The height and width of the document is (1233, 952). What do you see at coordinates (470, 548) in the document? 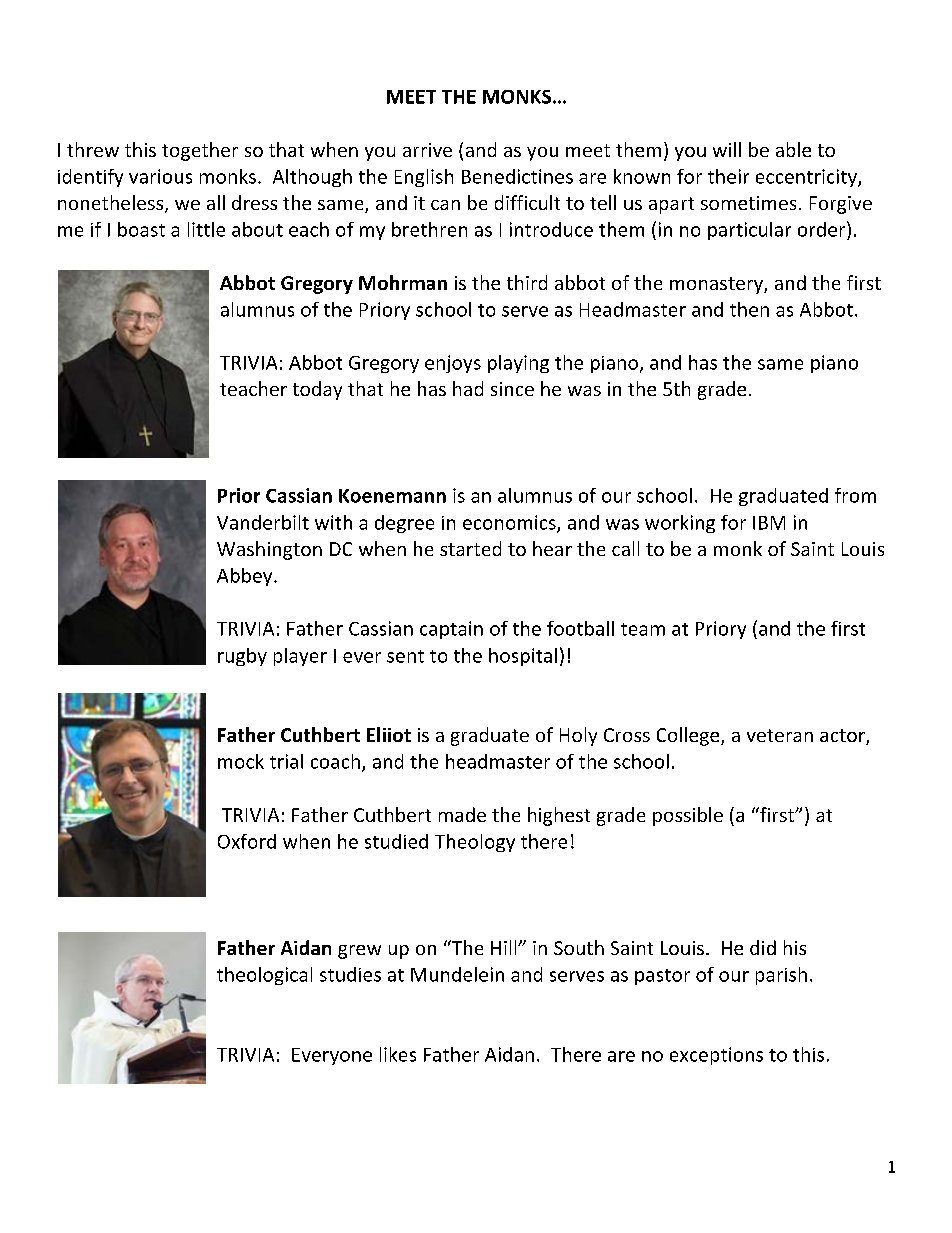
I see `started` at bounding box center [470, 548].
